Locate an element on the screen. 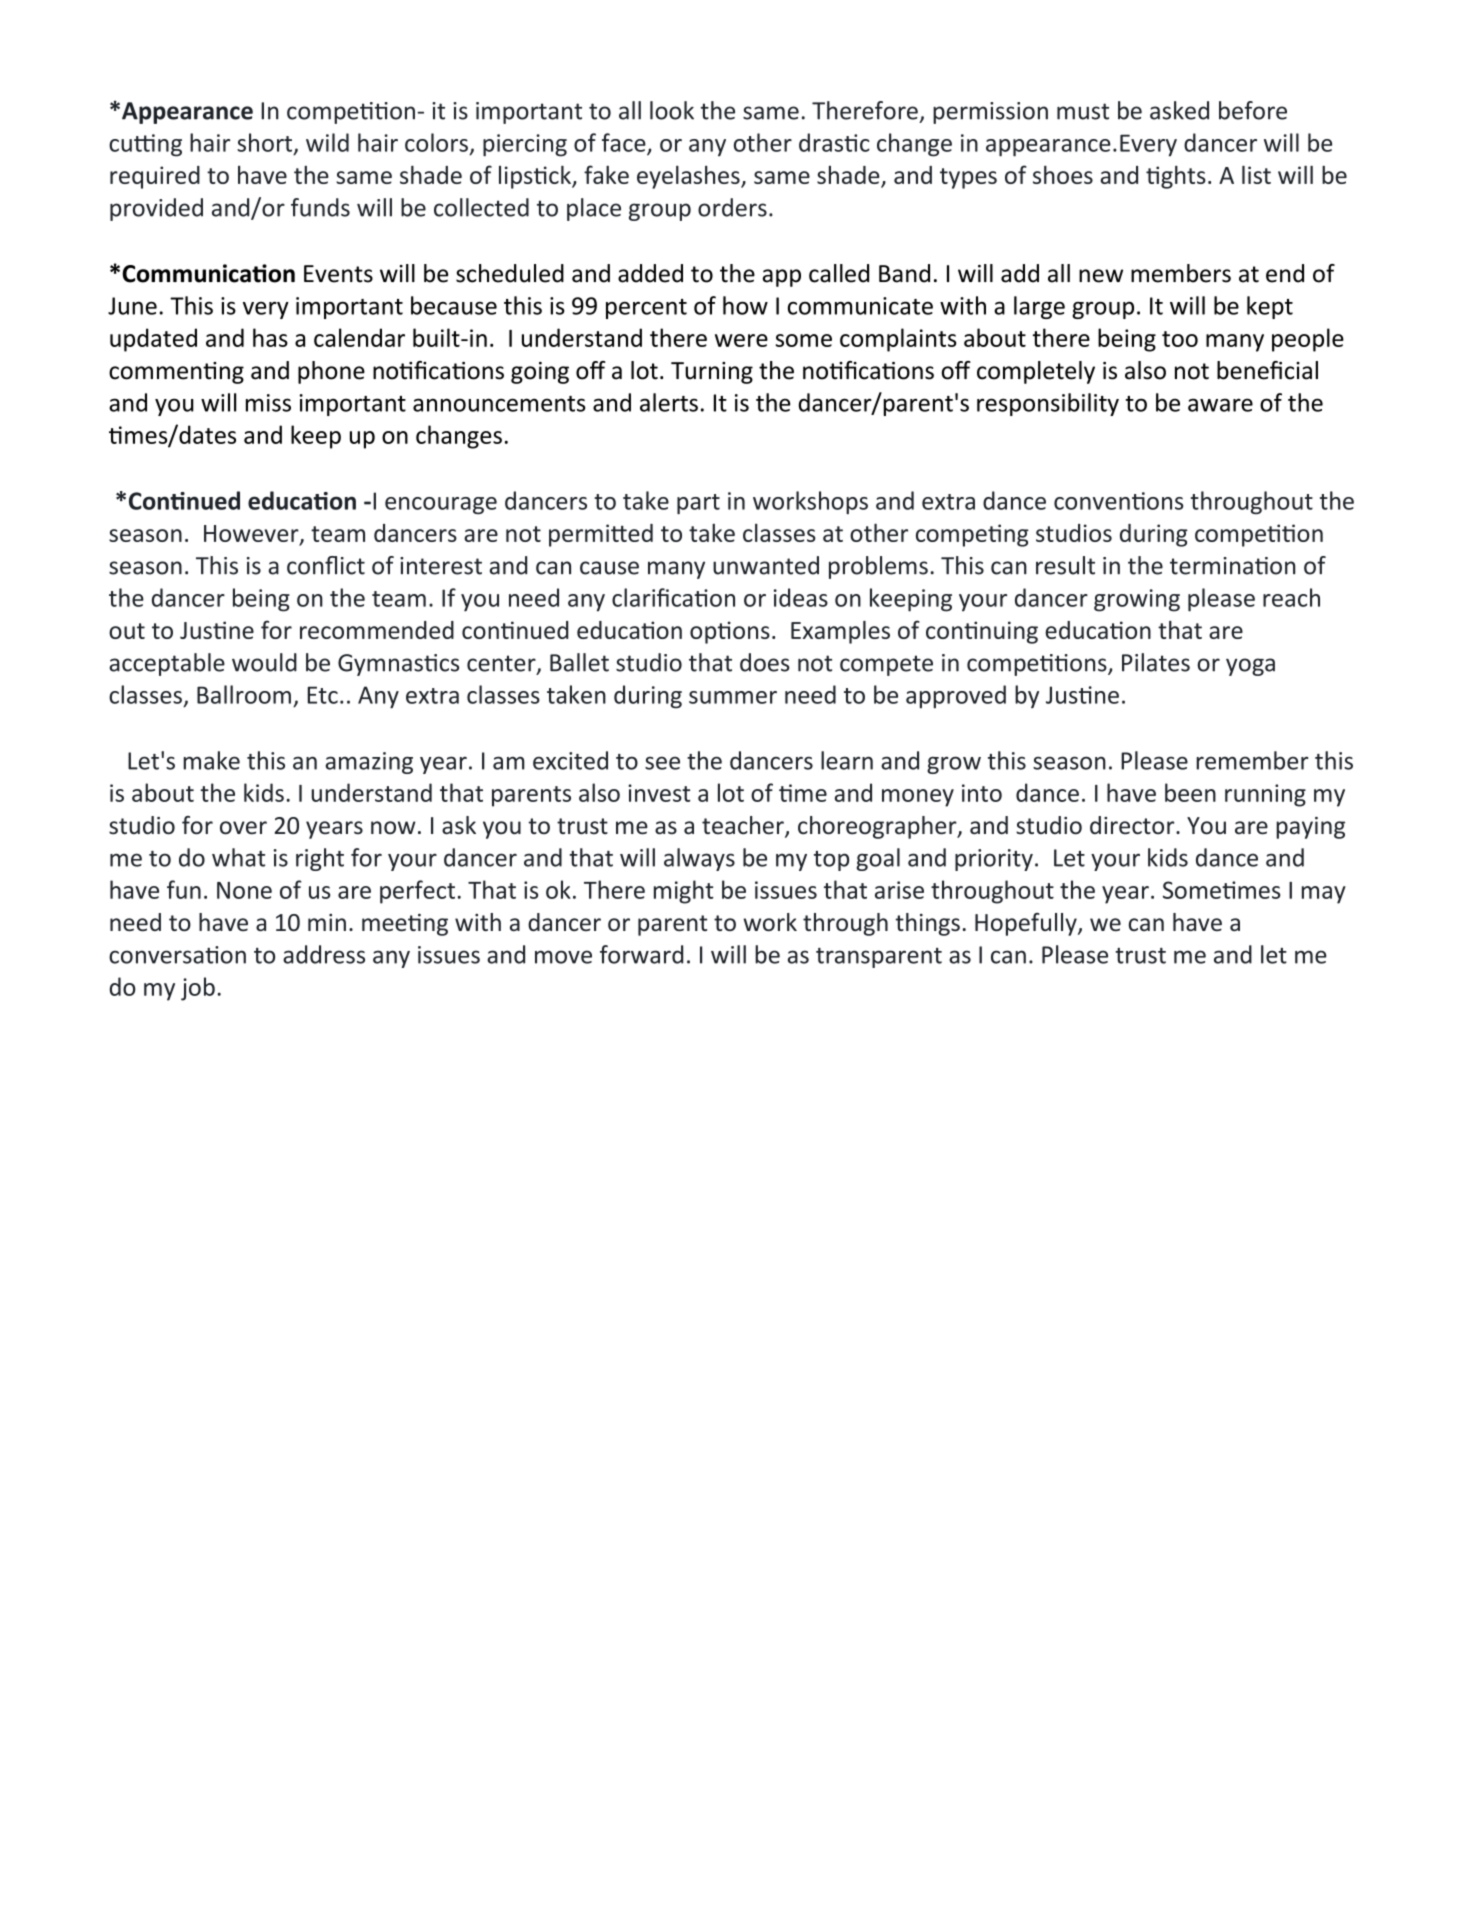 This screenshot has height=1905, width=1472. asked is located at coordinates (1179, 110).
